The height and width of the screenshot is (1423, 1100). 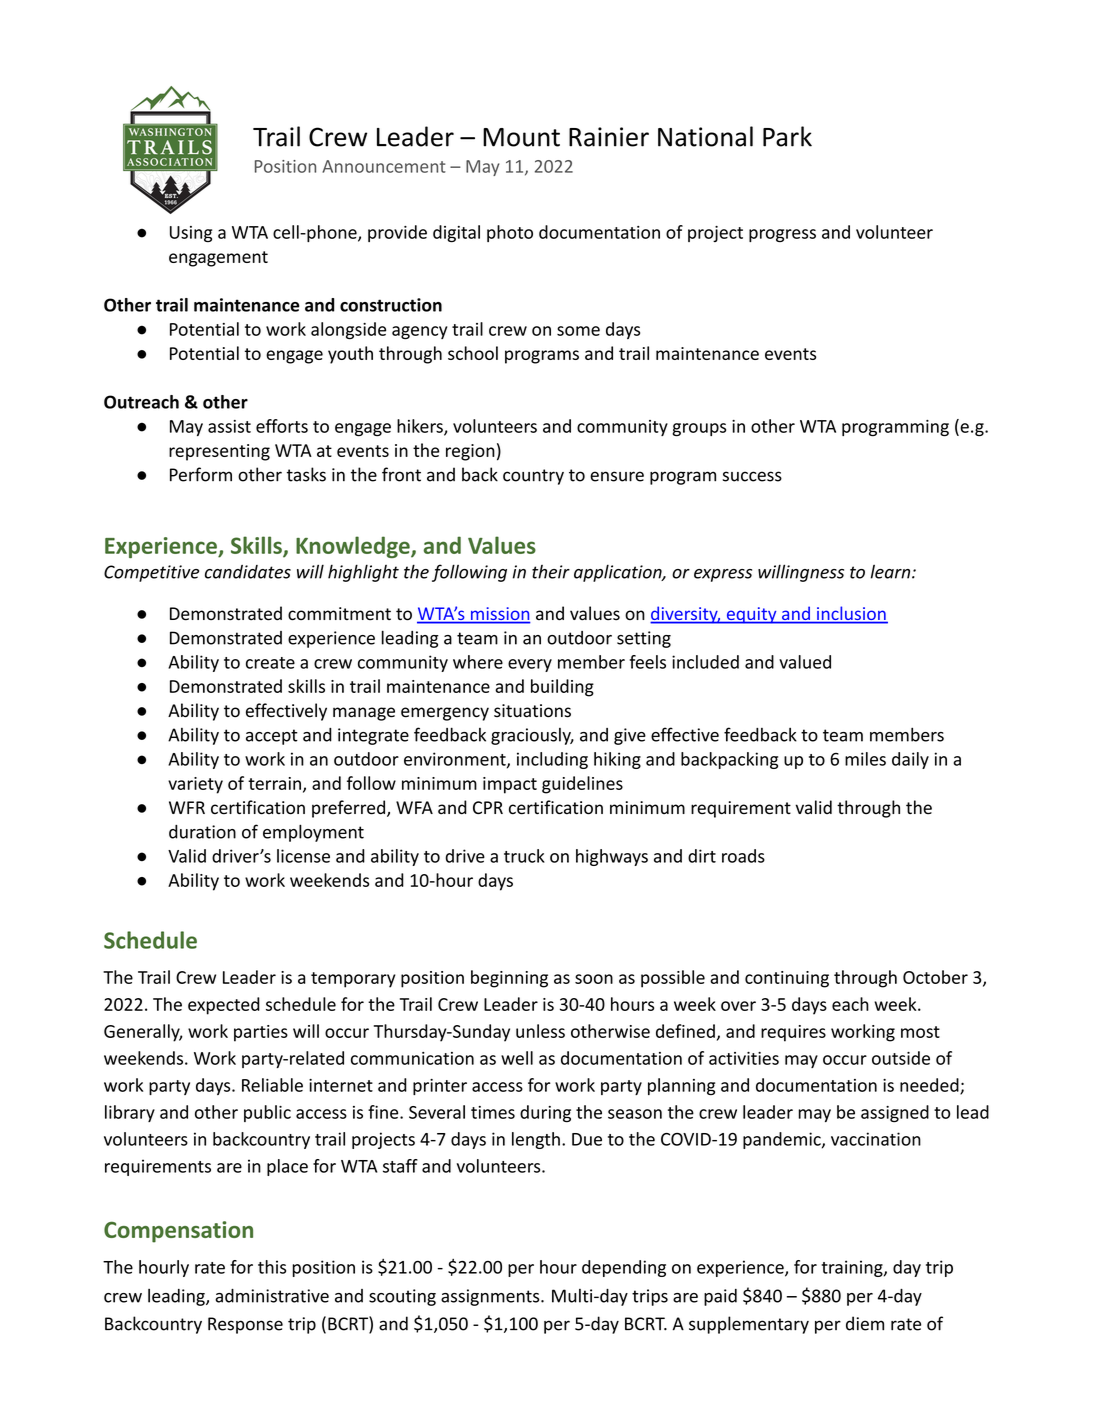 What do you see at coordinates (851, 614) in the screenshot?
I see `inclusion` at bounding box center [851, 614].
